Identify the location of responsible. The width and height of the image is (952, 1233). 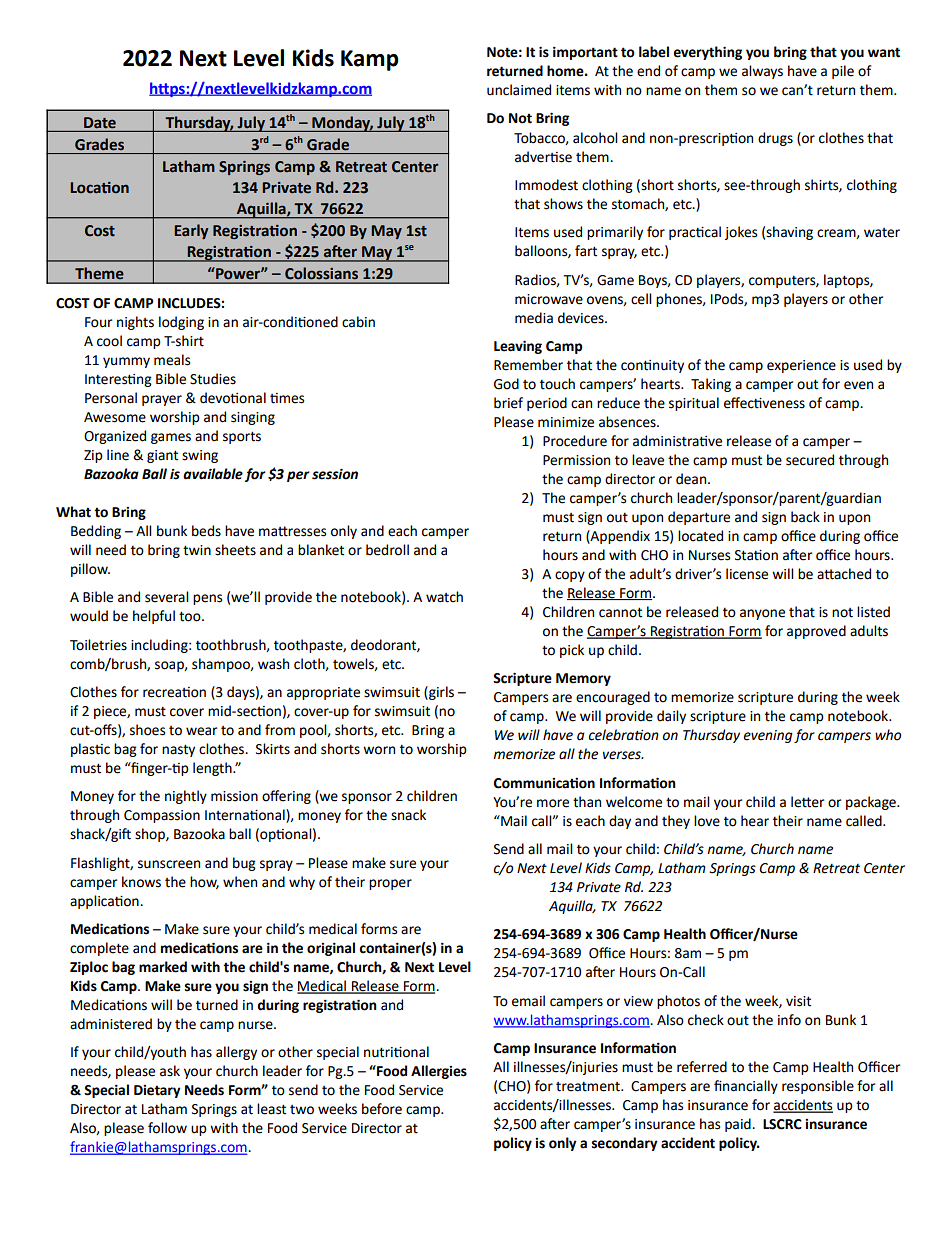
(818, 1087).
